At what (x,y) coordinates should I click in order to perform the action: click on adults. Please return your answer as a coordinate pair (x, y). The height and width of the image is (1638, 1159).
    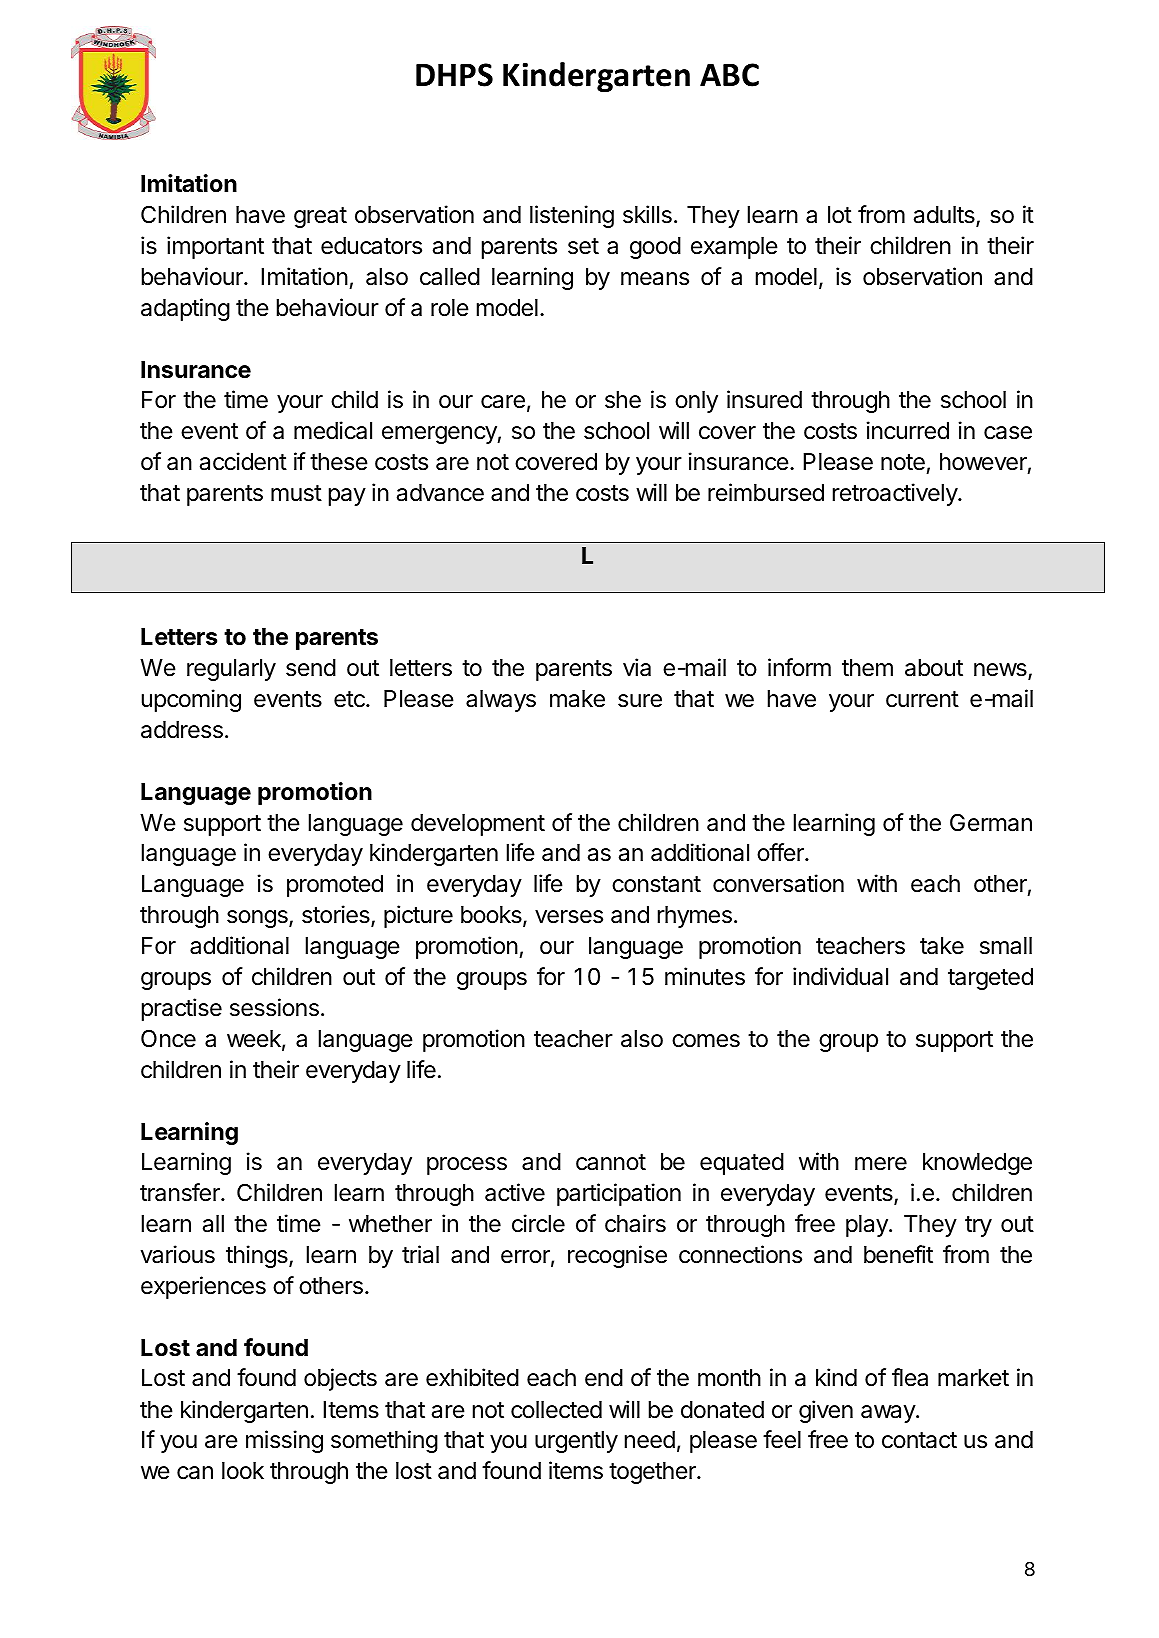
    Looking at the image, I should click on (945, 216).
